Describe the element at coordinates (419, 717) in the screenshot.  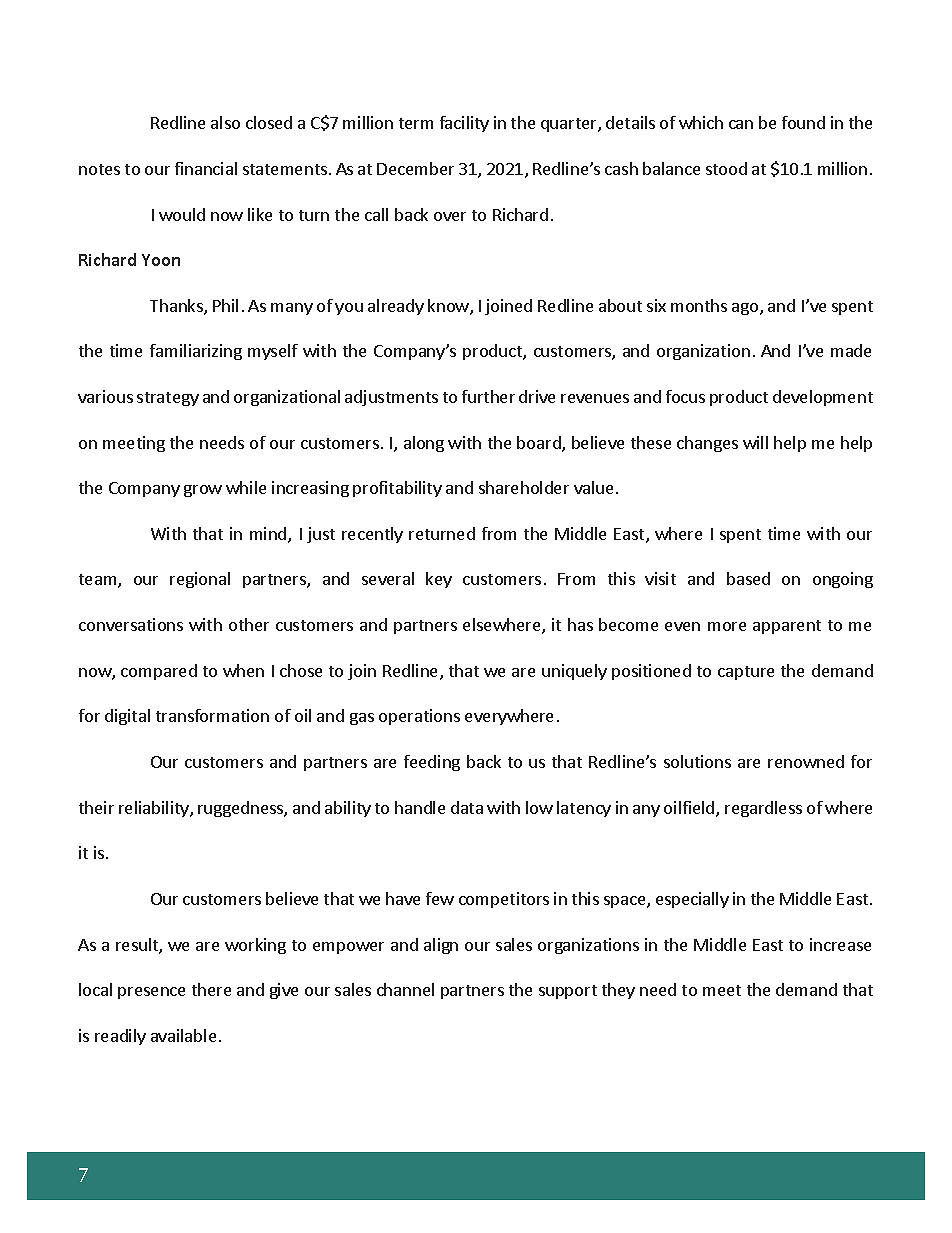
I see `operations` at that location.
